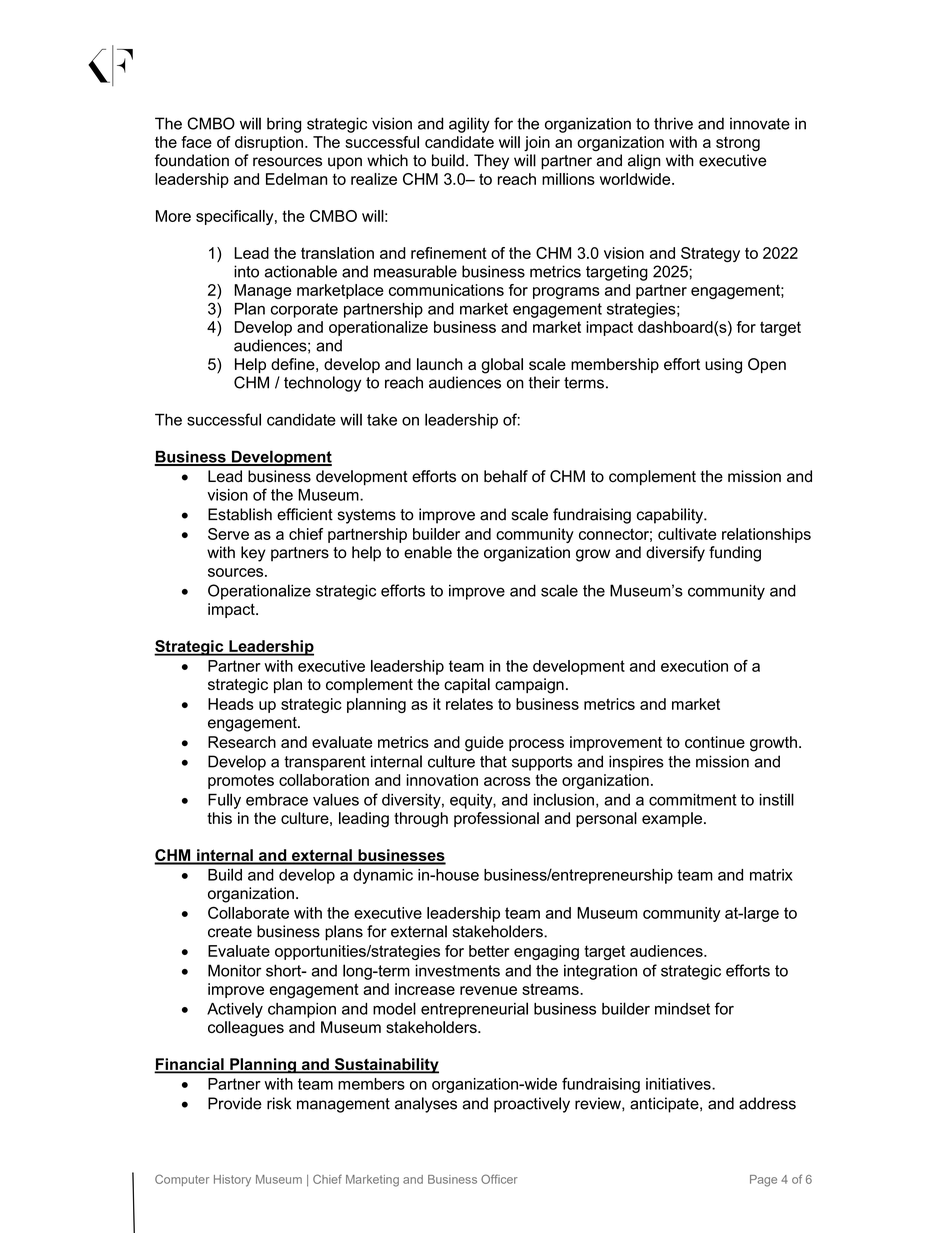 This screenshot has width=952, height=1233. Describe the element at coordinates (738, 144) in the screenshot. I see `strong` at that location.
